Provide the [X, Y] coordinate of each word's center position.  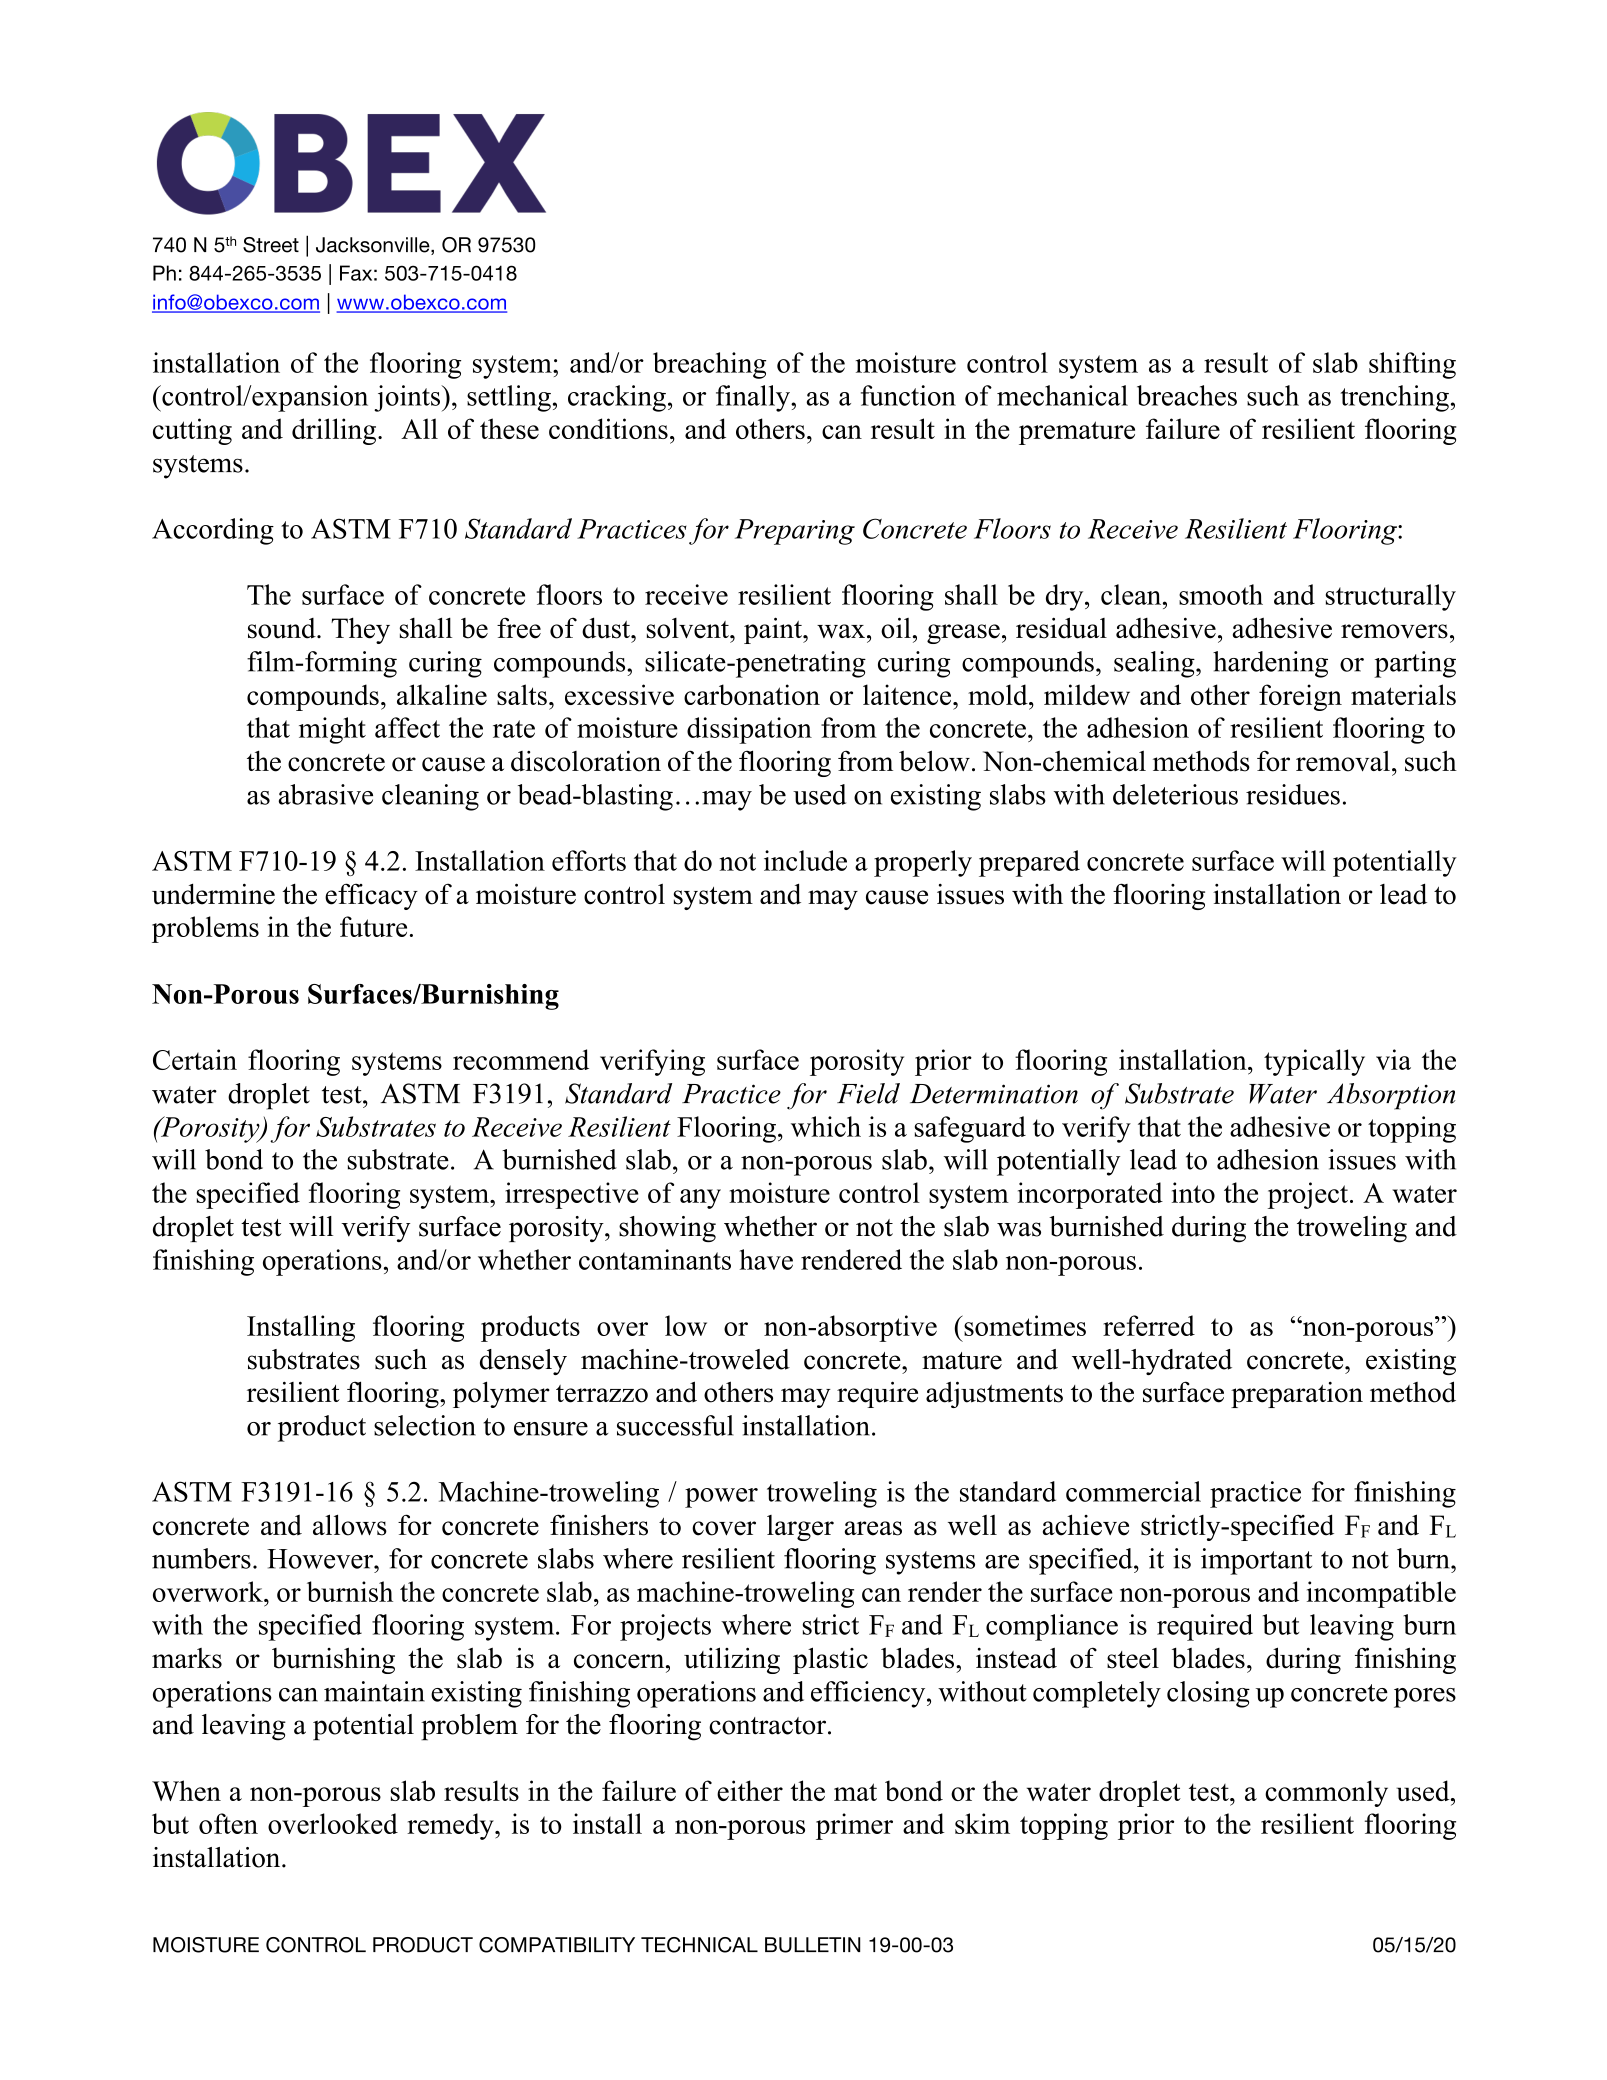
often [228, 1823]
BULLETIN [812, 1945]
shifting [1412, 365]
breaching [709, 365]
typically [1314, 1062]
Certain [195, 1059]
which [826, 1126]
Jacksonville [374, 246]
